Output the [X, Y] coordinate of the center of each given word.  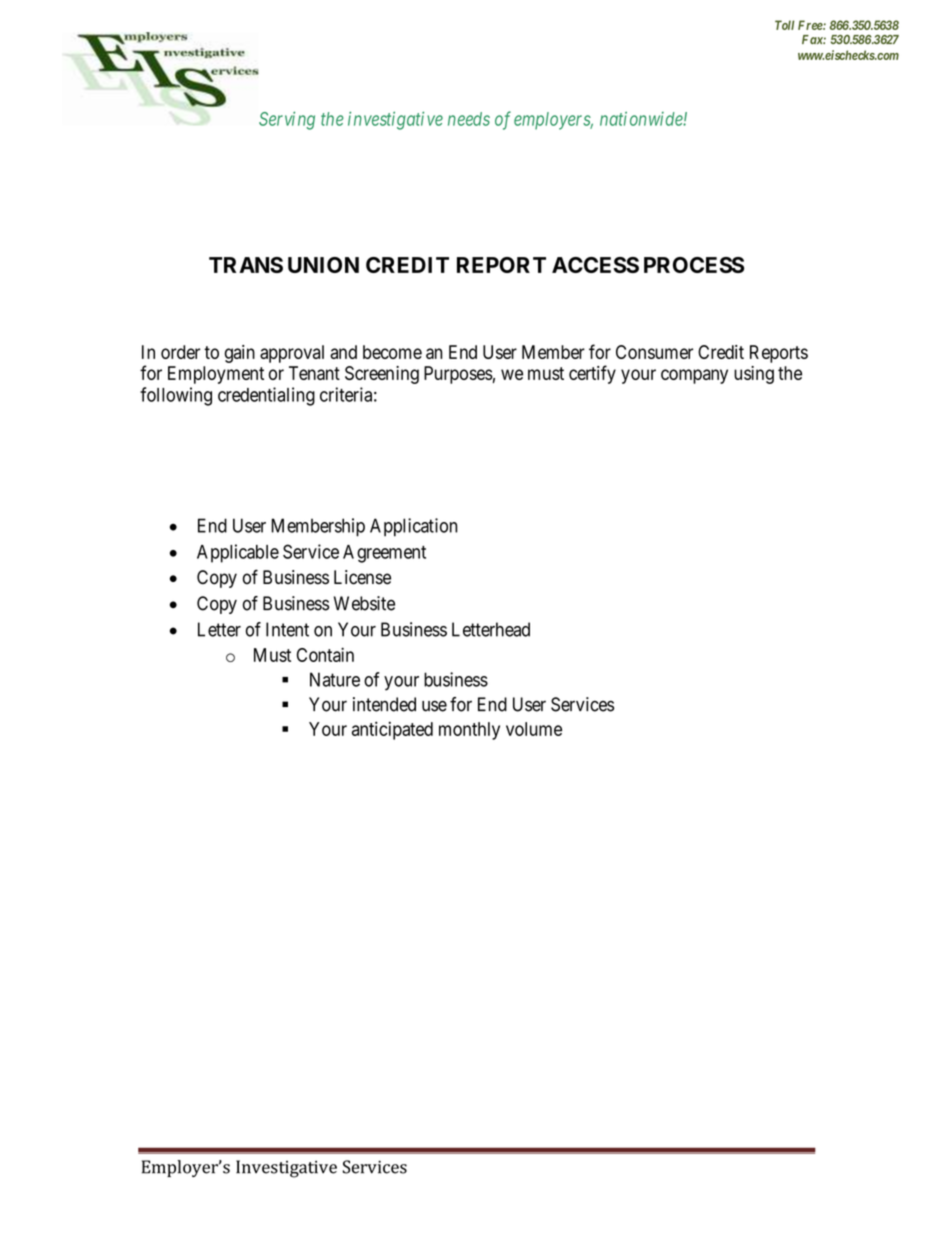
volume [534, 729]
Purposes [458, 375]
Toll [784, 25]
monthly [469, 731]
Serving [287, 120]
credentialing [266, 396]
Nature [335, 679]
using [754, 375]
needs [469, 119]
